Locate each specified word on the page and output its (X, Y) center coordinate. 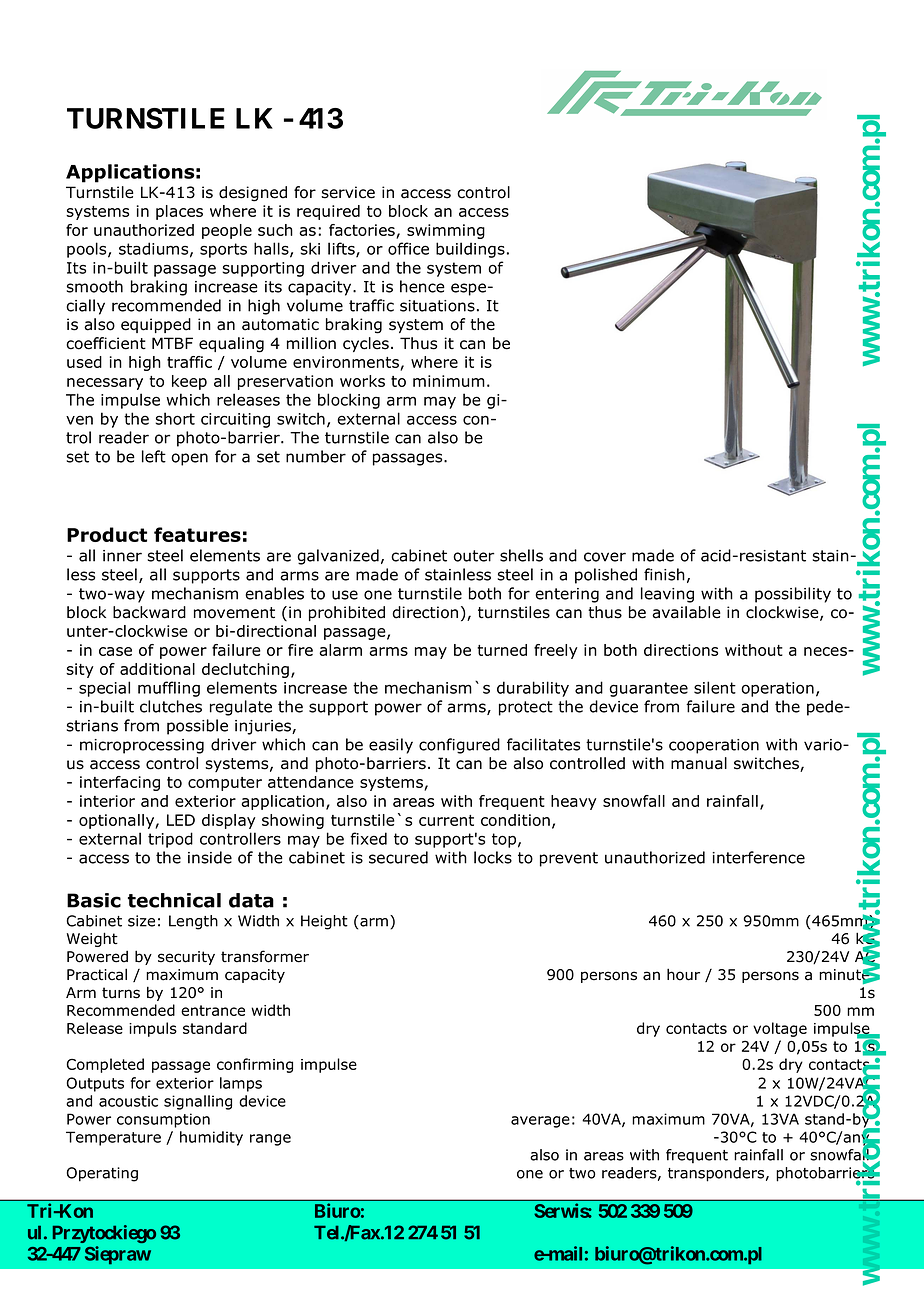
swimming (446, 231)
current (446, 820)
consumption (163, 1120)
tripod (170, 840)
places (179, 212)
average (540, 1122)
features (197, 534)
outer (474, 556)
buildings (470, 250)
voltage (780, 1029)
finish (664, 574)
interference (758, 857)
